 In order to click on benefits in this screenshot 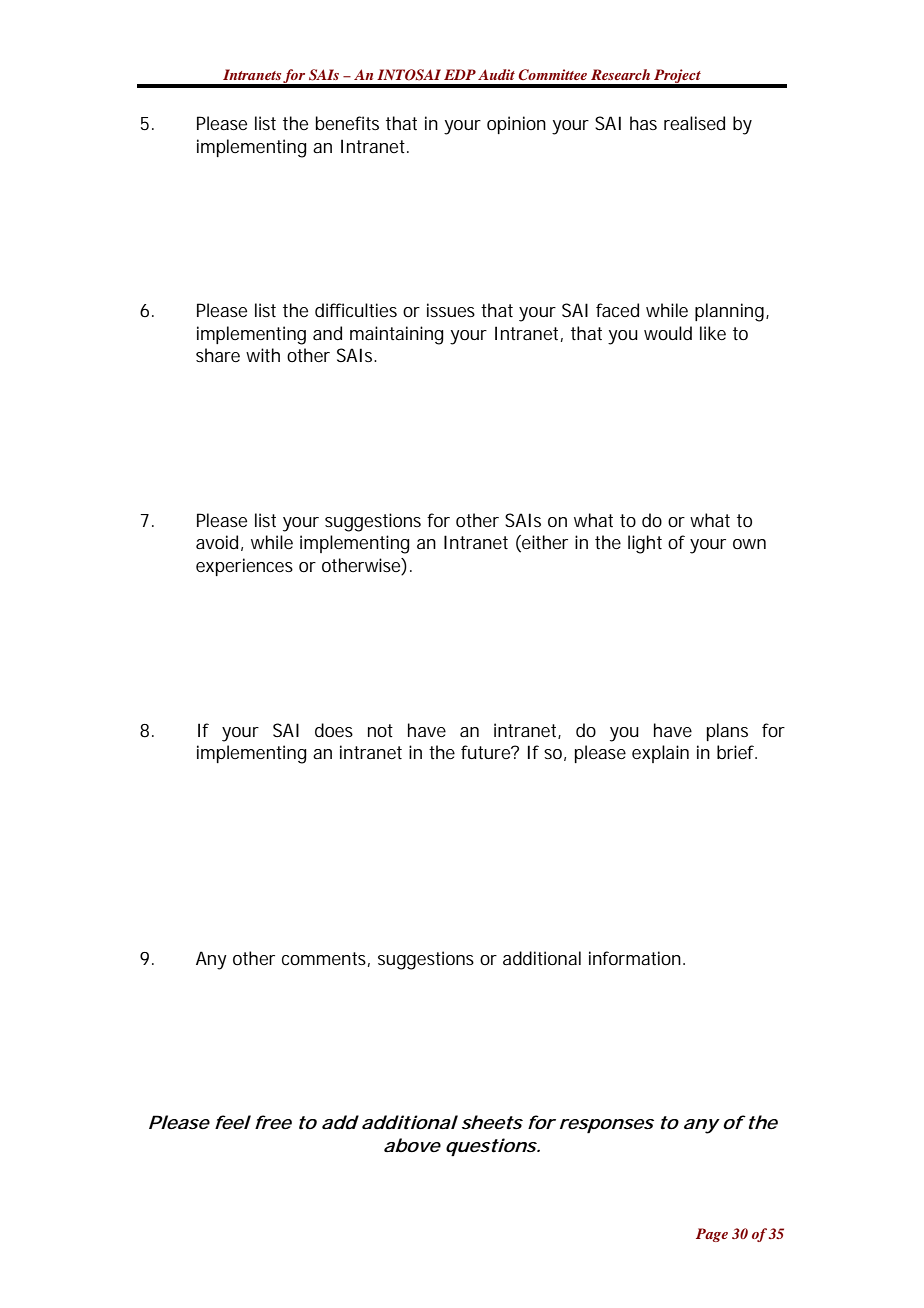, I will do `click(347, 123)`.
